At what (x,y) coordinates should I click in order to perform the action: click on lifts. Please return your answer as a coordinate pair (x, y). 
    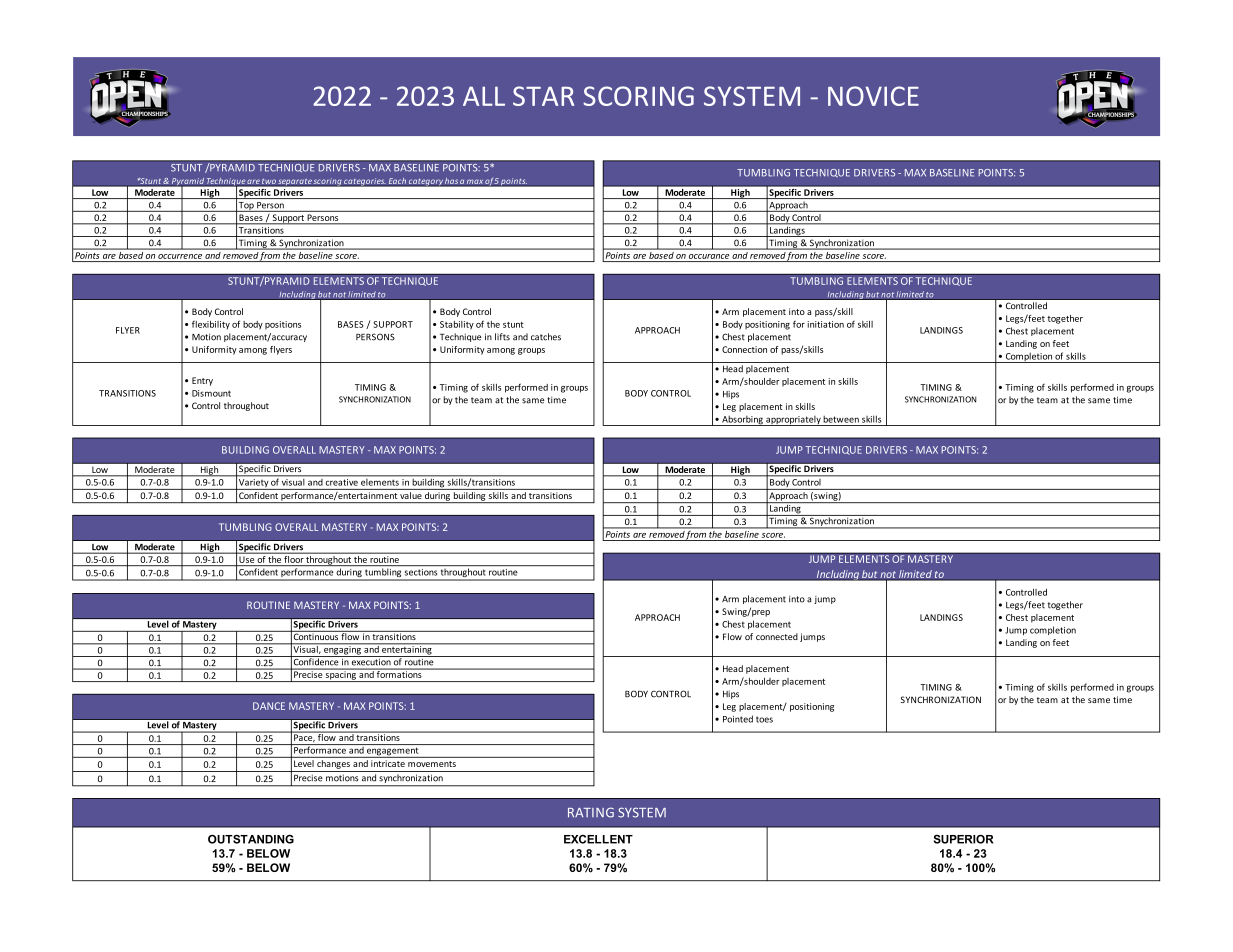
    Looking at the image, I should click on (502, 337).
